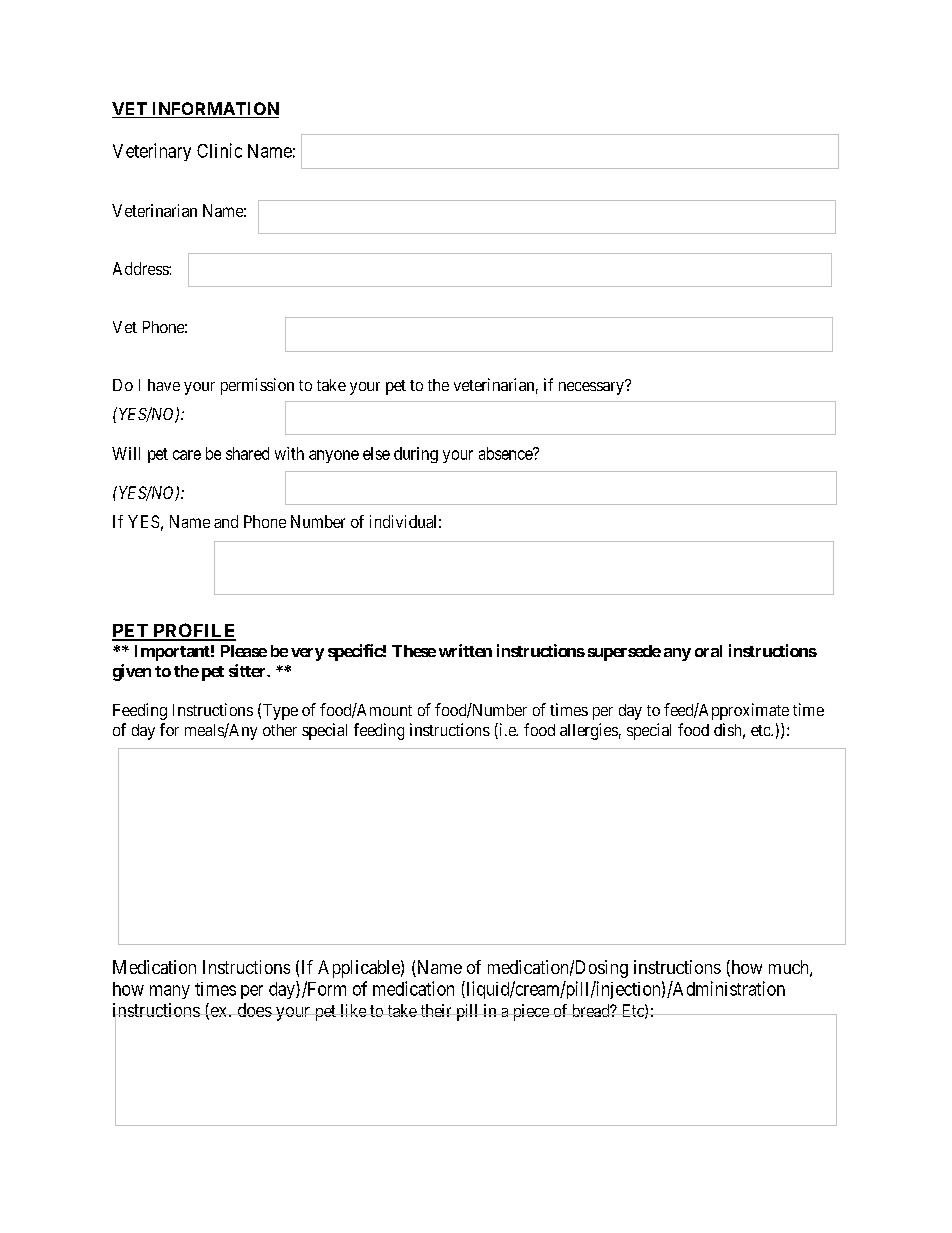  I want to click on Veterinary, so click(152, 152).
